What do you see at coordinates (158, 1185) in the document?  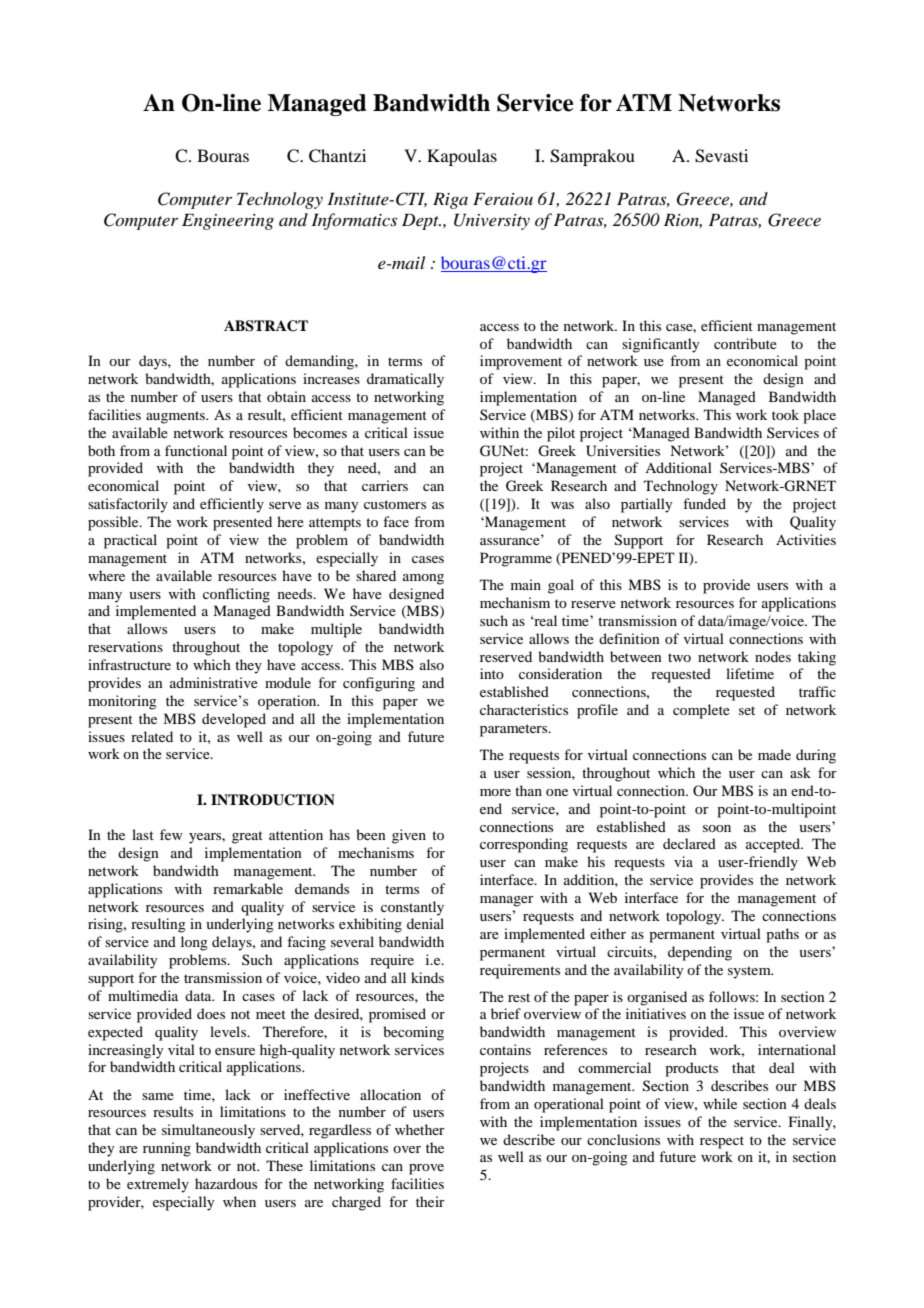 I see `extremely` at bounding box center [158, 1185].
